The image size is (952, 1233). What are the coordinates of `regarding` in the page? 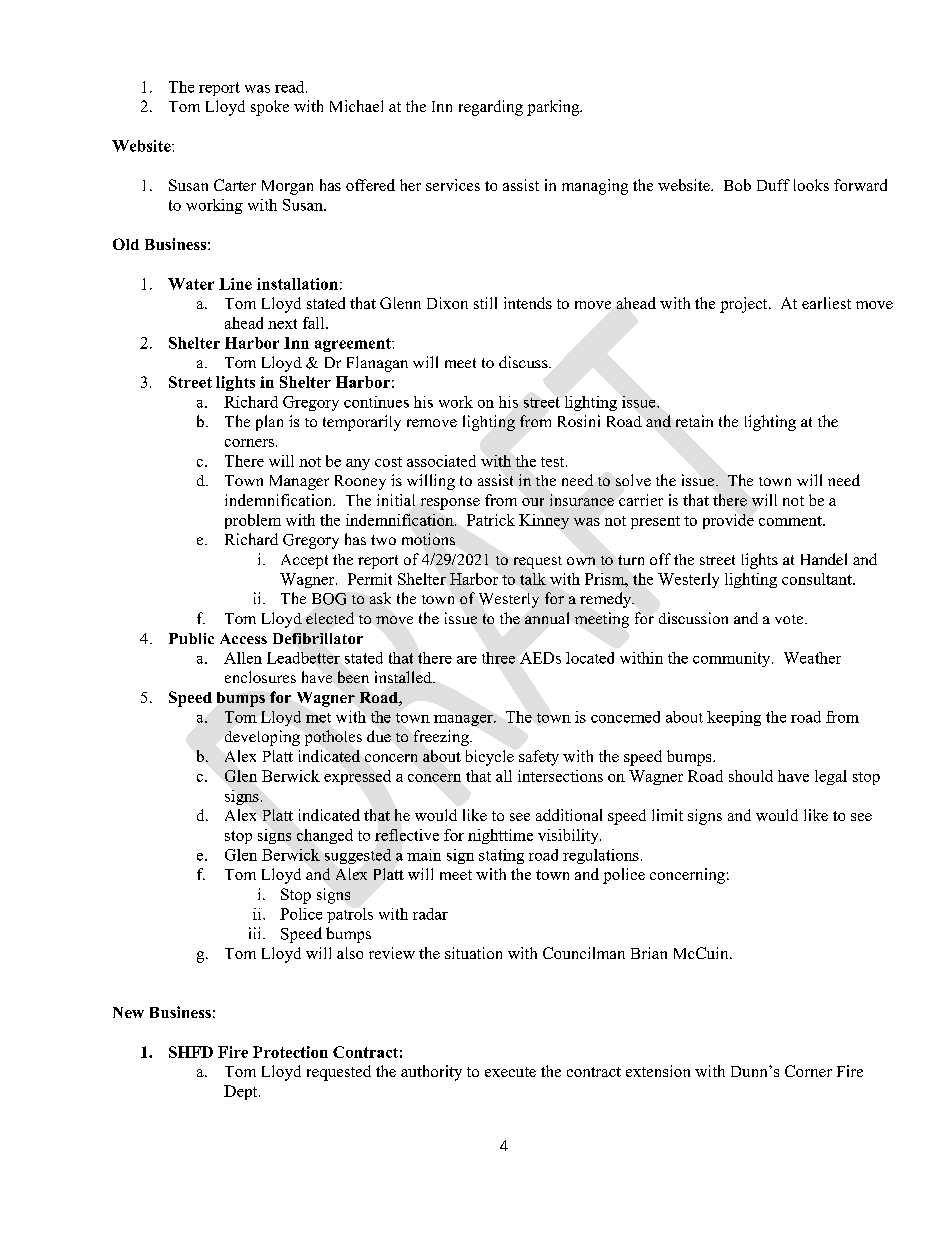 It's located at (491, 108).
